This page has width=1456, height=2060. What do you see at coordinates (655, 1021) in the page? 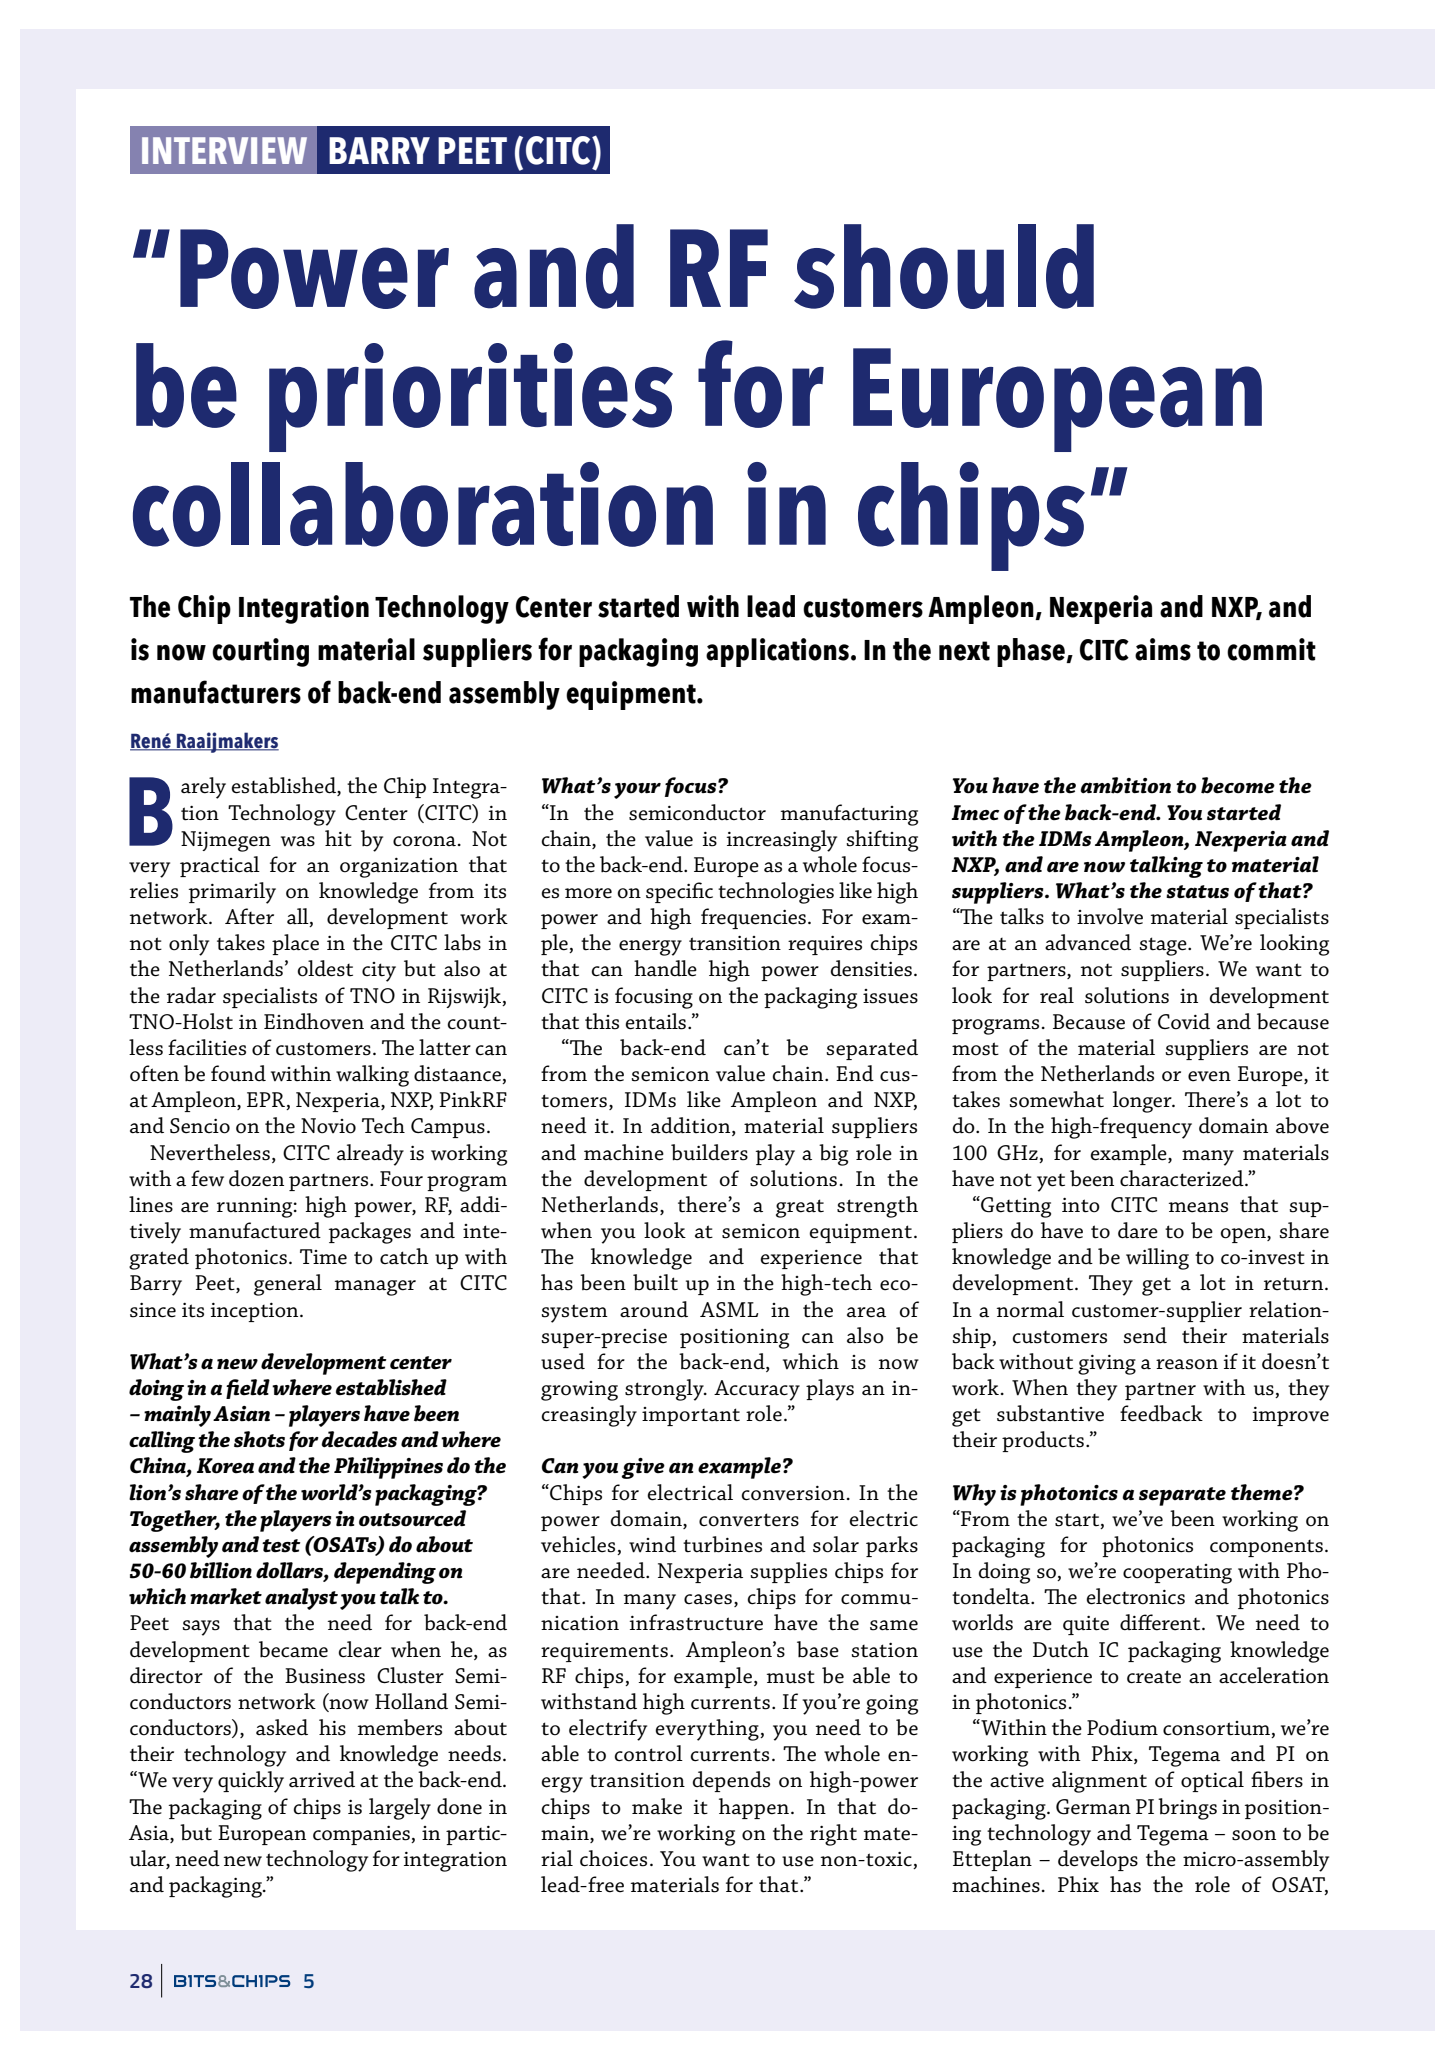
I see `entails` at bounding box center [655, 1021].
